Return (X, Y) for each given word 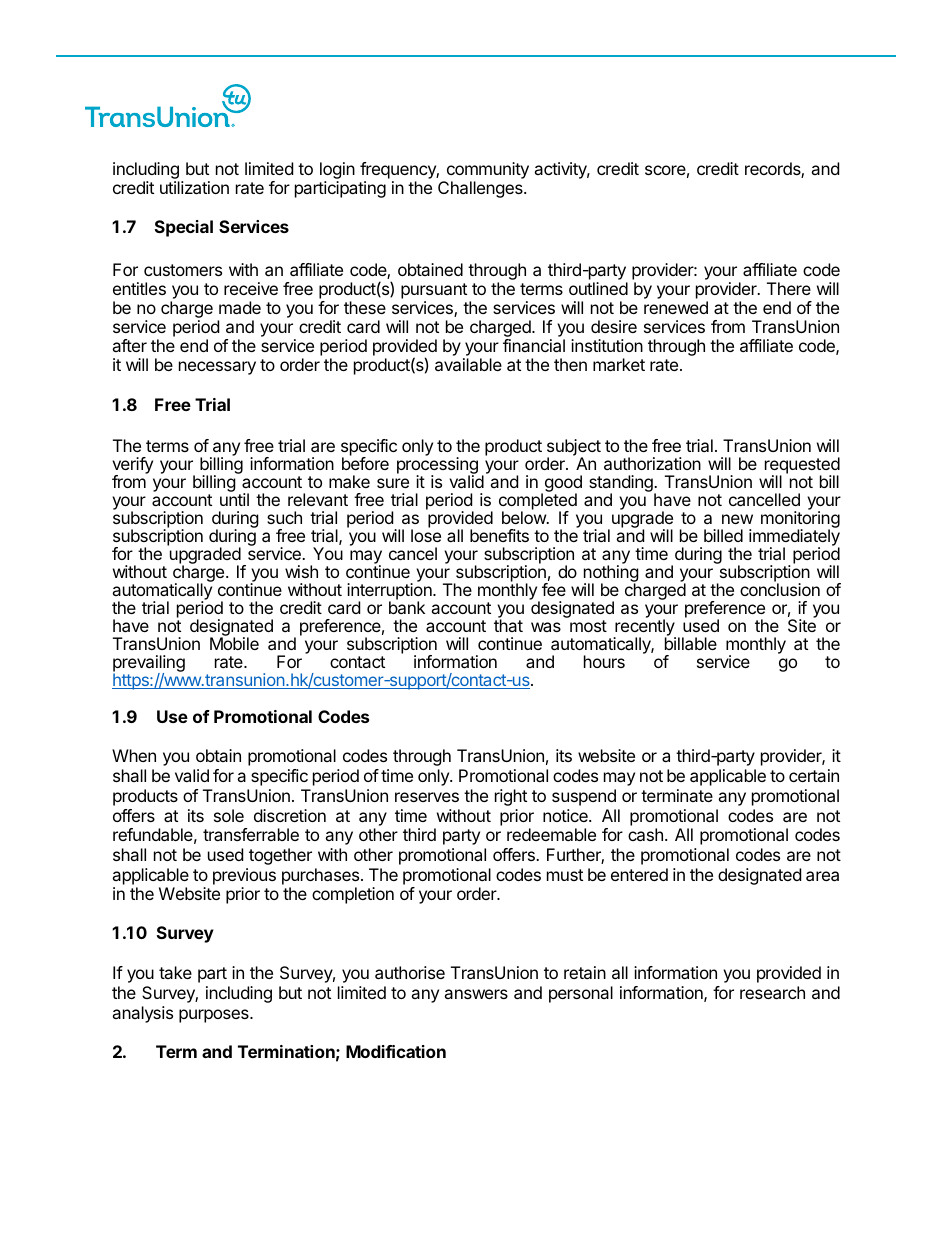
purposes (215, 1016)
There (789, 288)
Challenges (481, 189)
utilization (194, 187)
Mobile (234, 643)
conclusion (780, 589)
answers (476, 994)
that (508, 625)
